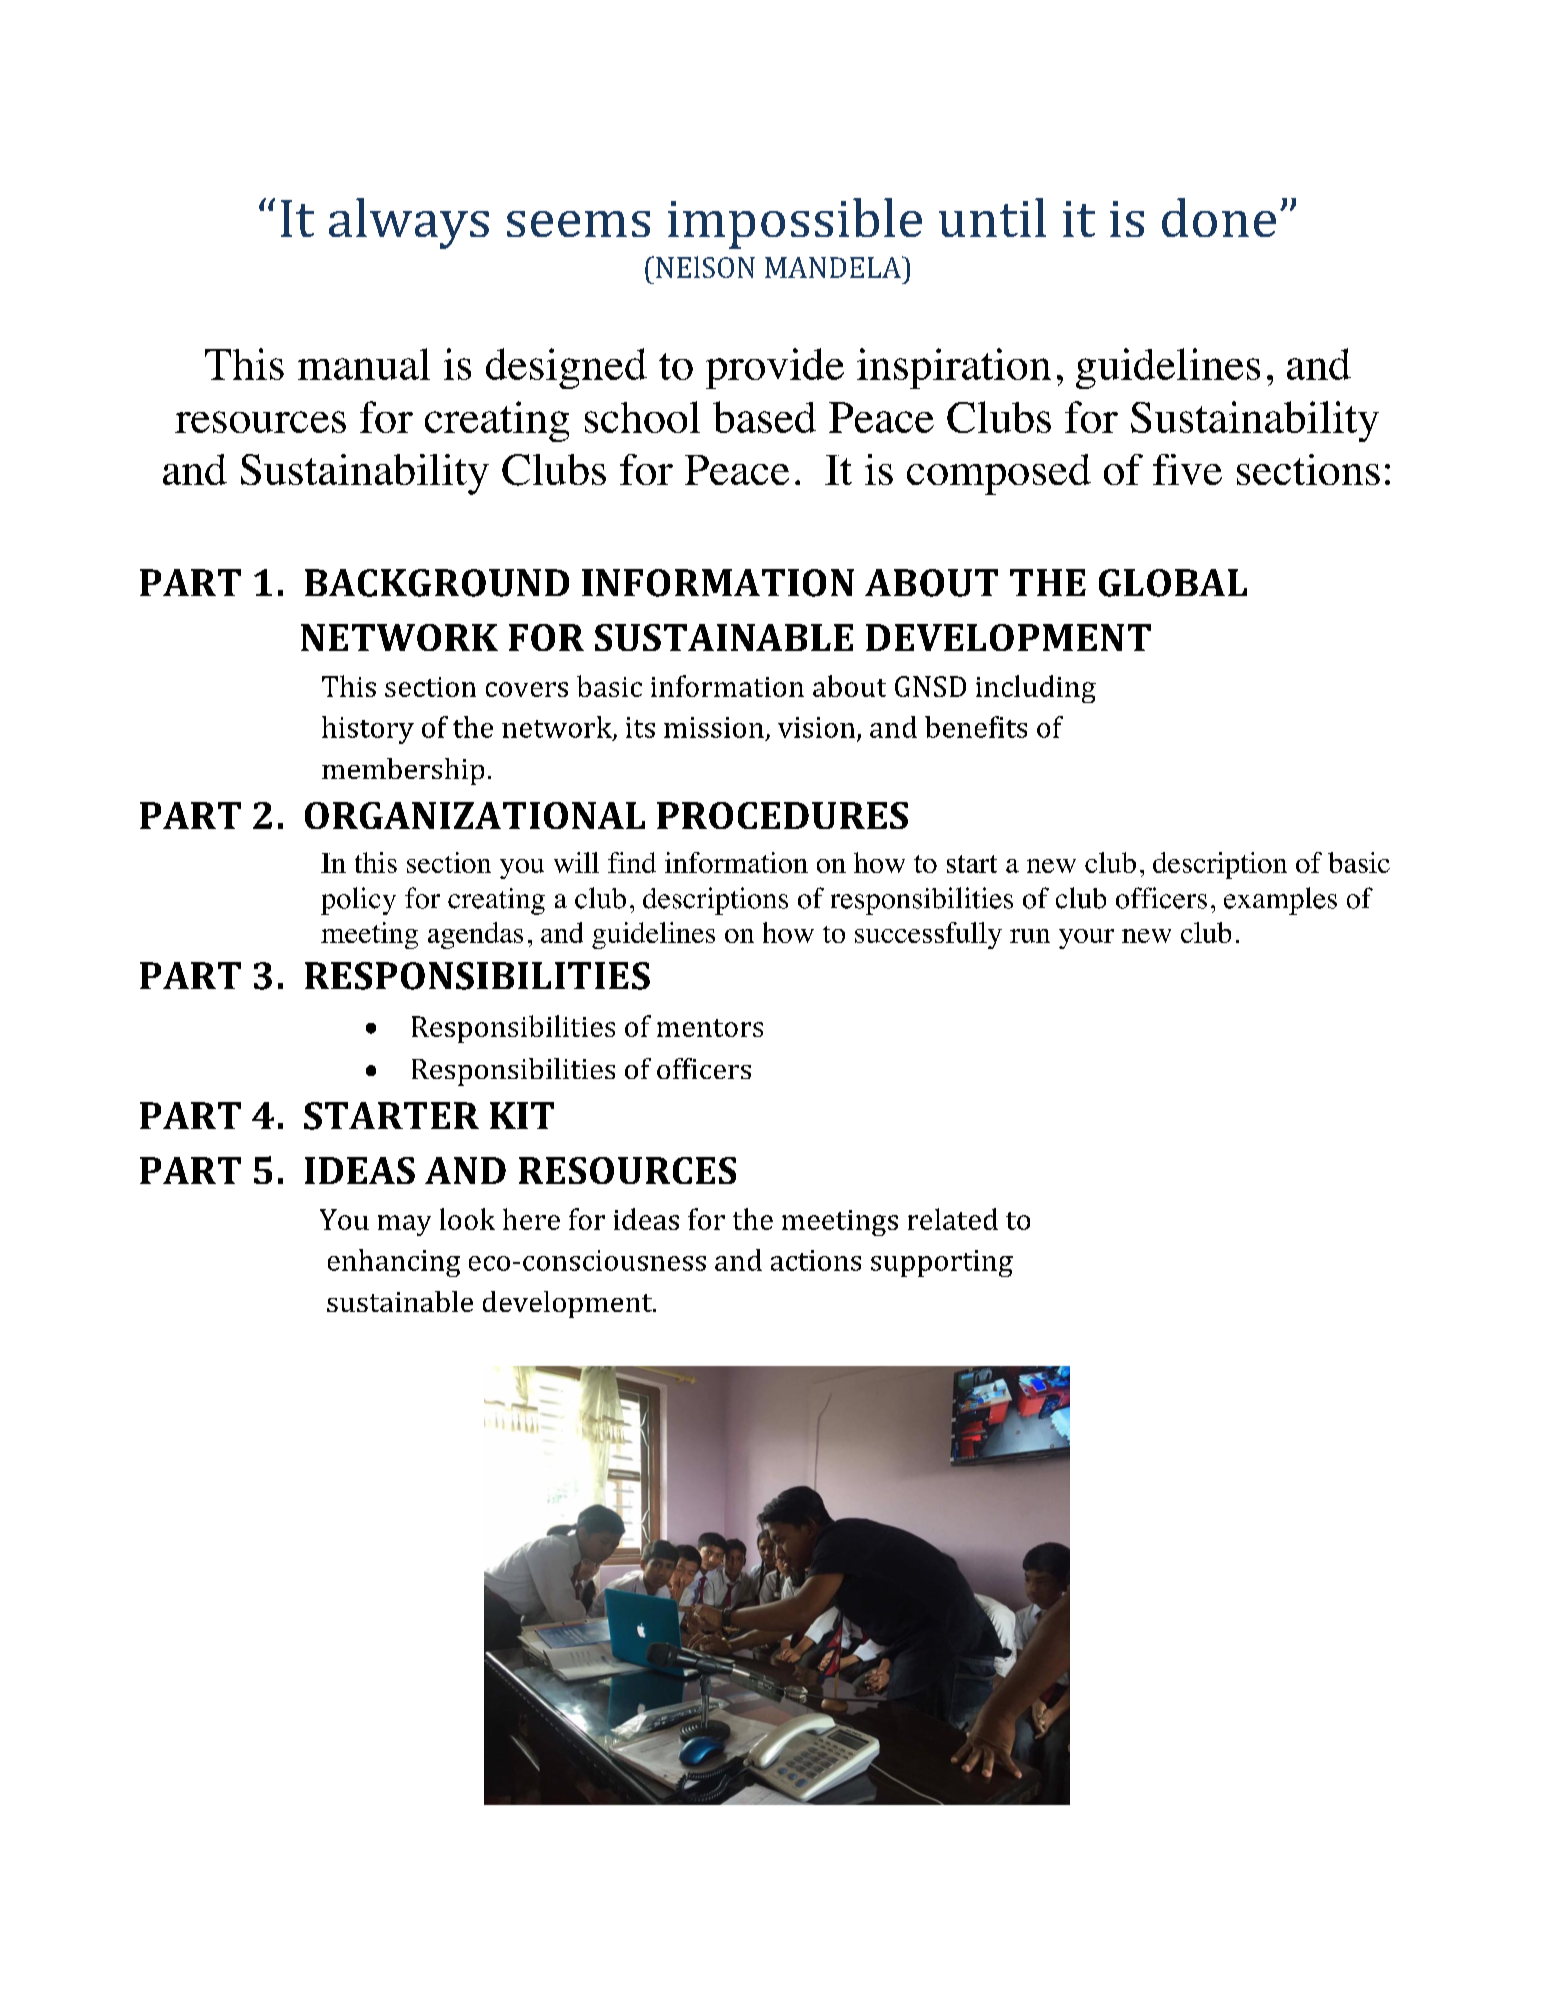  What do you see at coordinates (437, 583) in the screenshot?
I see `BACKGROUND` at bounding box center [437, 583].
